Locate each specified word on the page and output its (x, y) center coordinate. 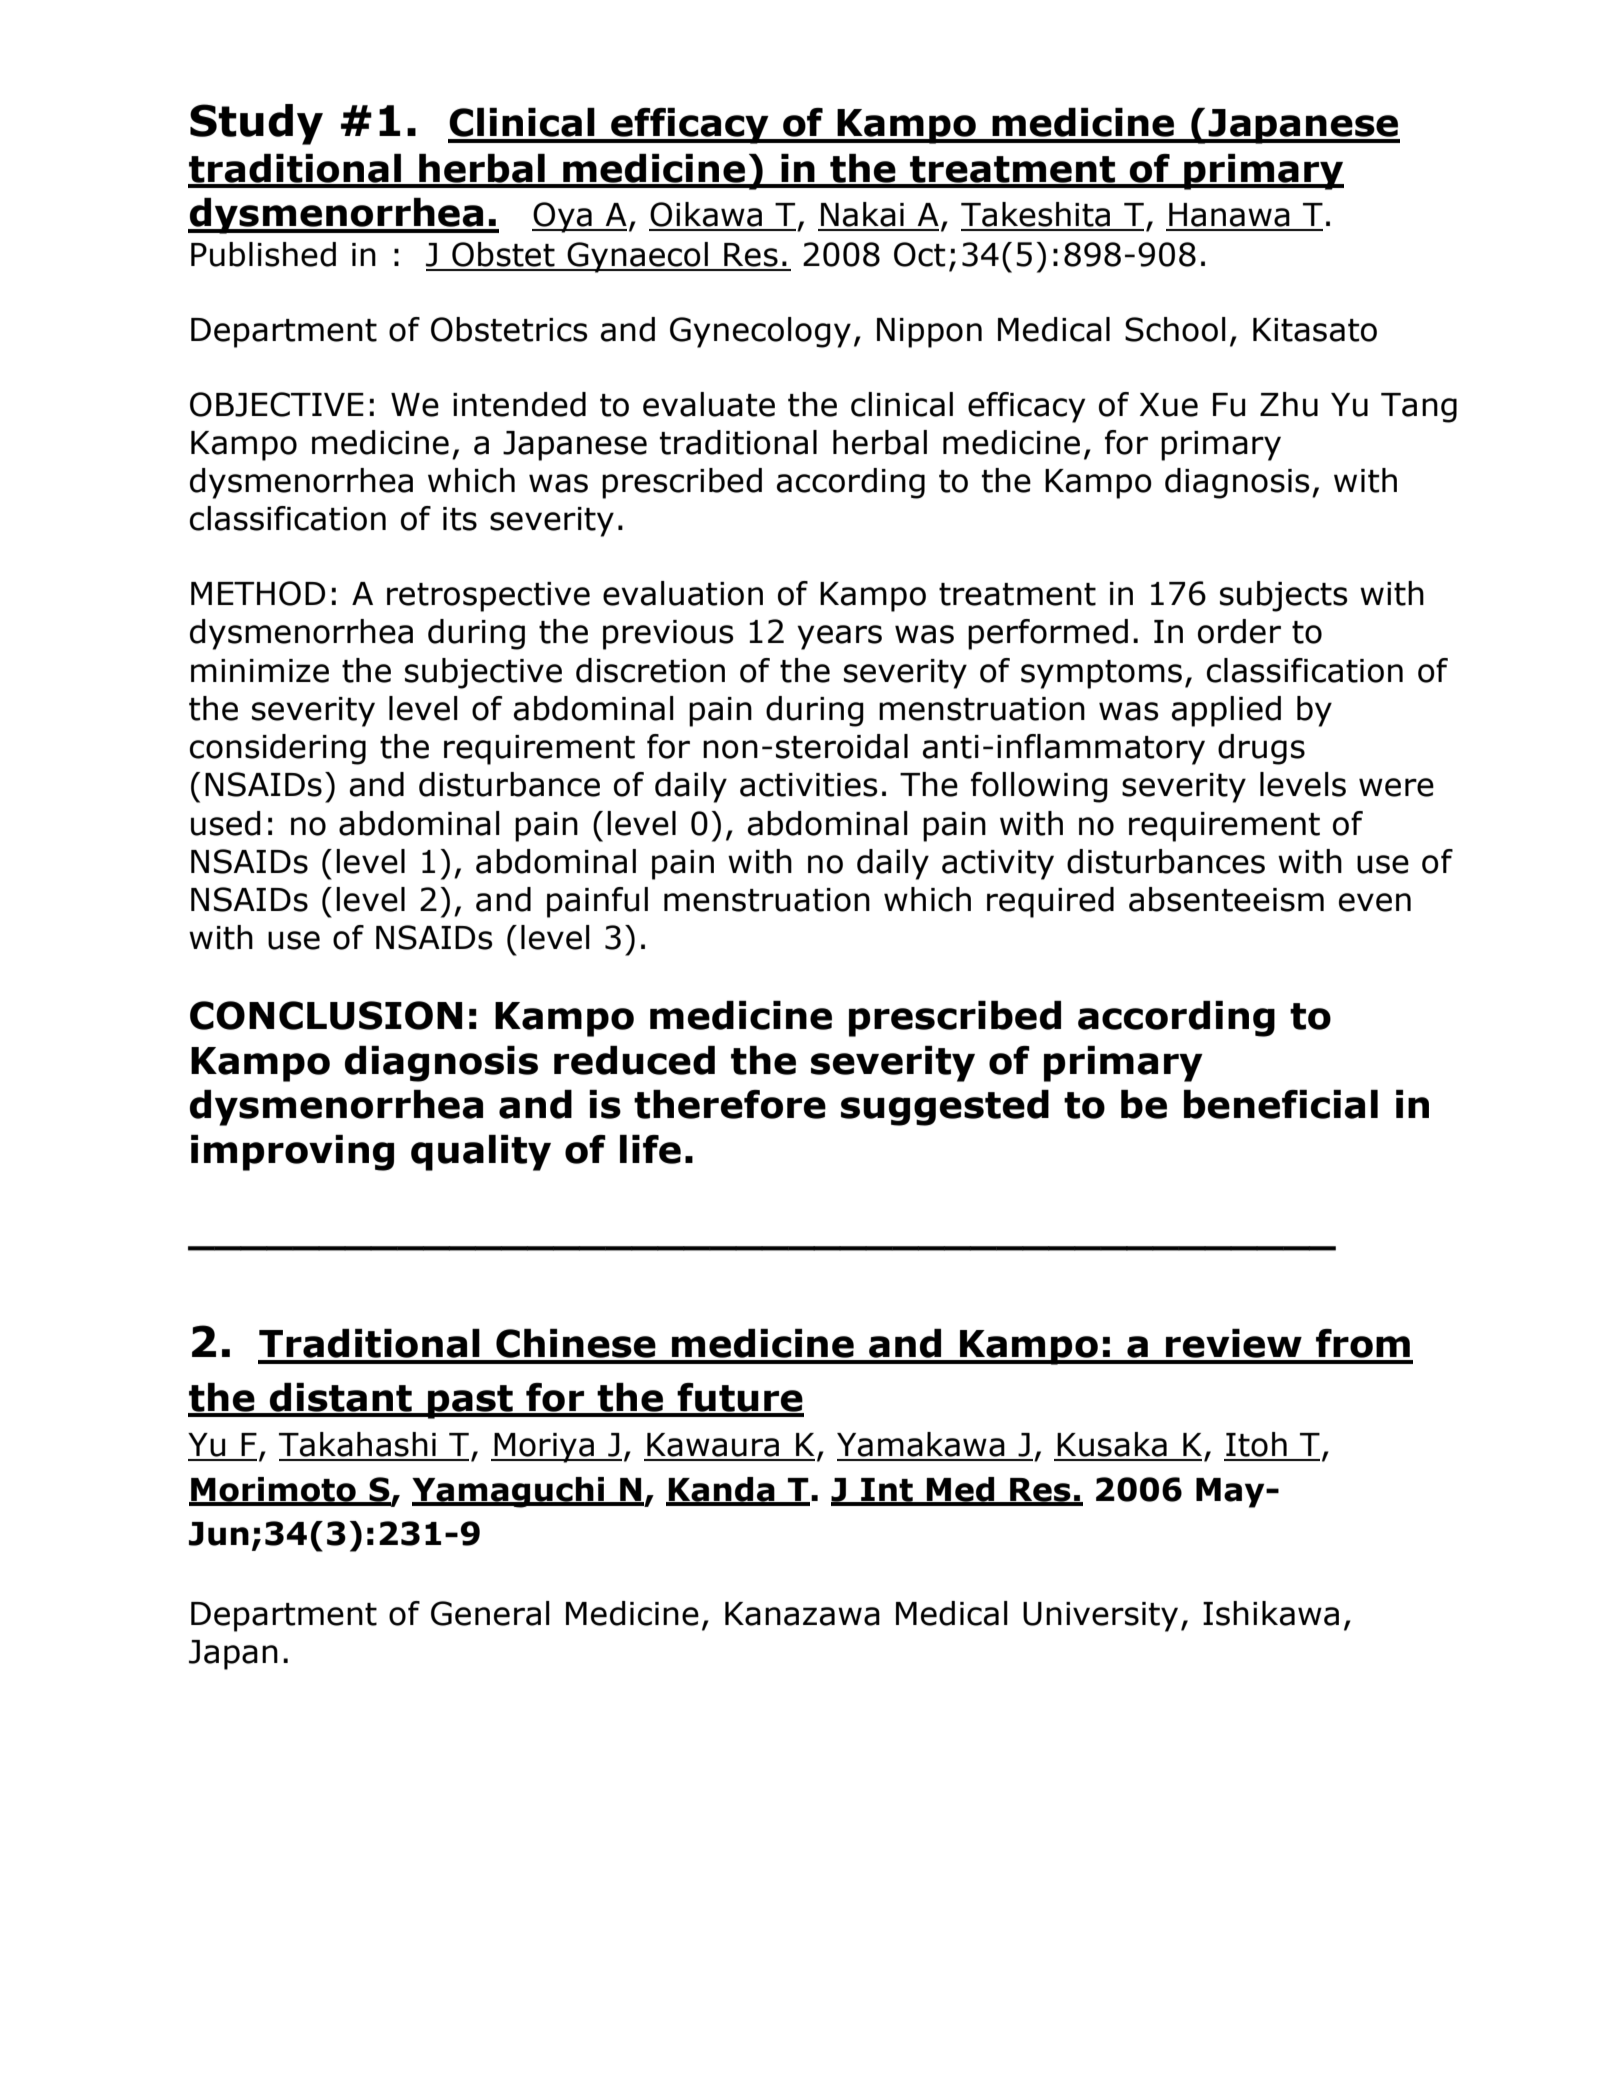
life (650, 1149)
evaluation (683, 593)
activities (808, 785)
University (1100, 1617)
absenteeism (1226, 899)
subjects (1283, 596)
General (490, 1613)
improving (292, 1153)
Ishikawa (1271, 1613)
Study (256, 124)
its (460, 519)
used (226, 823)
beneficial (1281, 1104)
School (1175, 329)
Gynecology (760, 332)
